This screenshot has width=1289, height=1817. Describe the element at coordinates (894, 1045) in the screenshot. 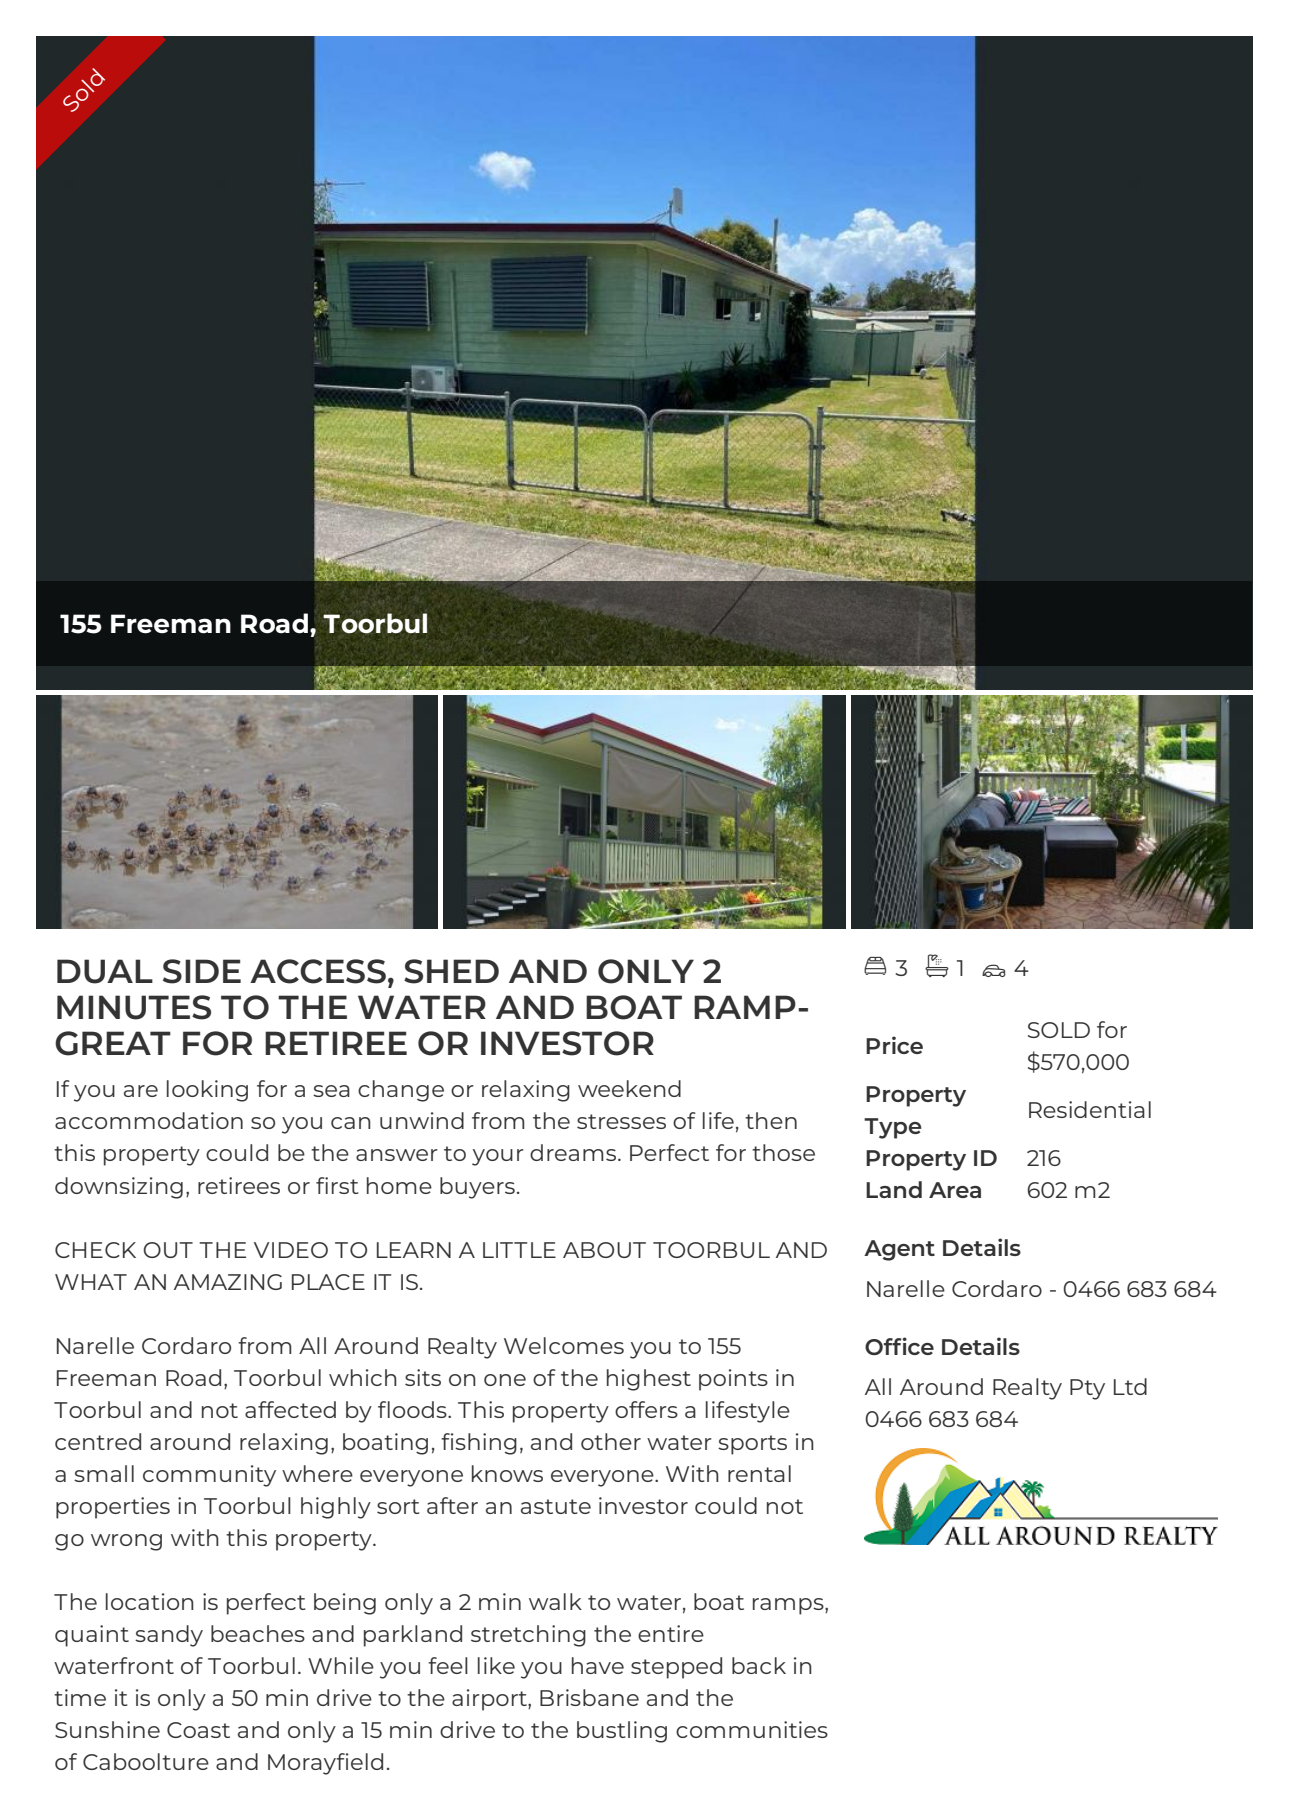

I see `Price` at that location.
